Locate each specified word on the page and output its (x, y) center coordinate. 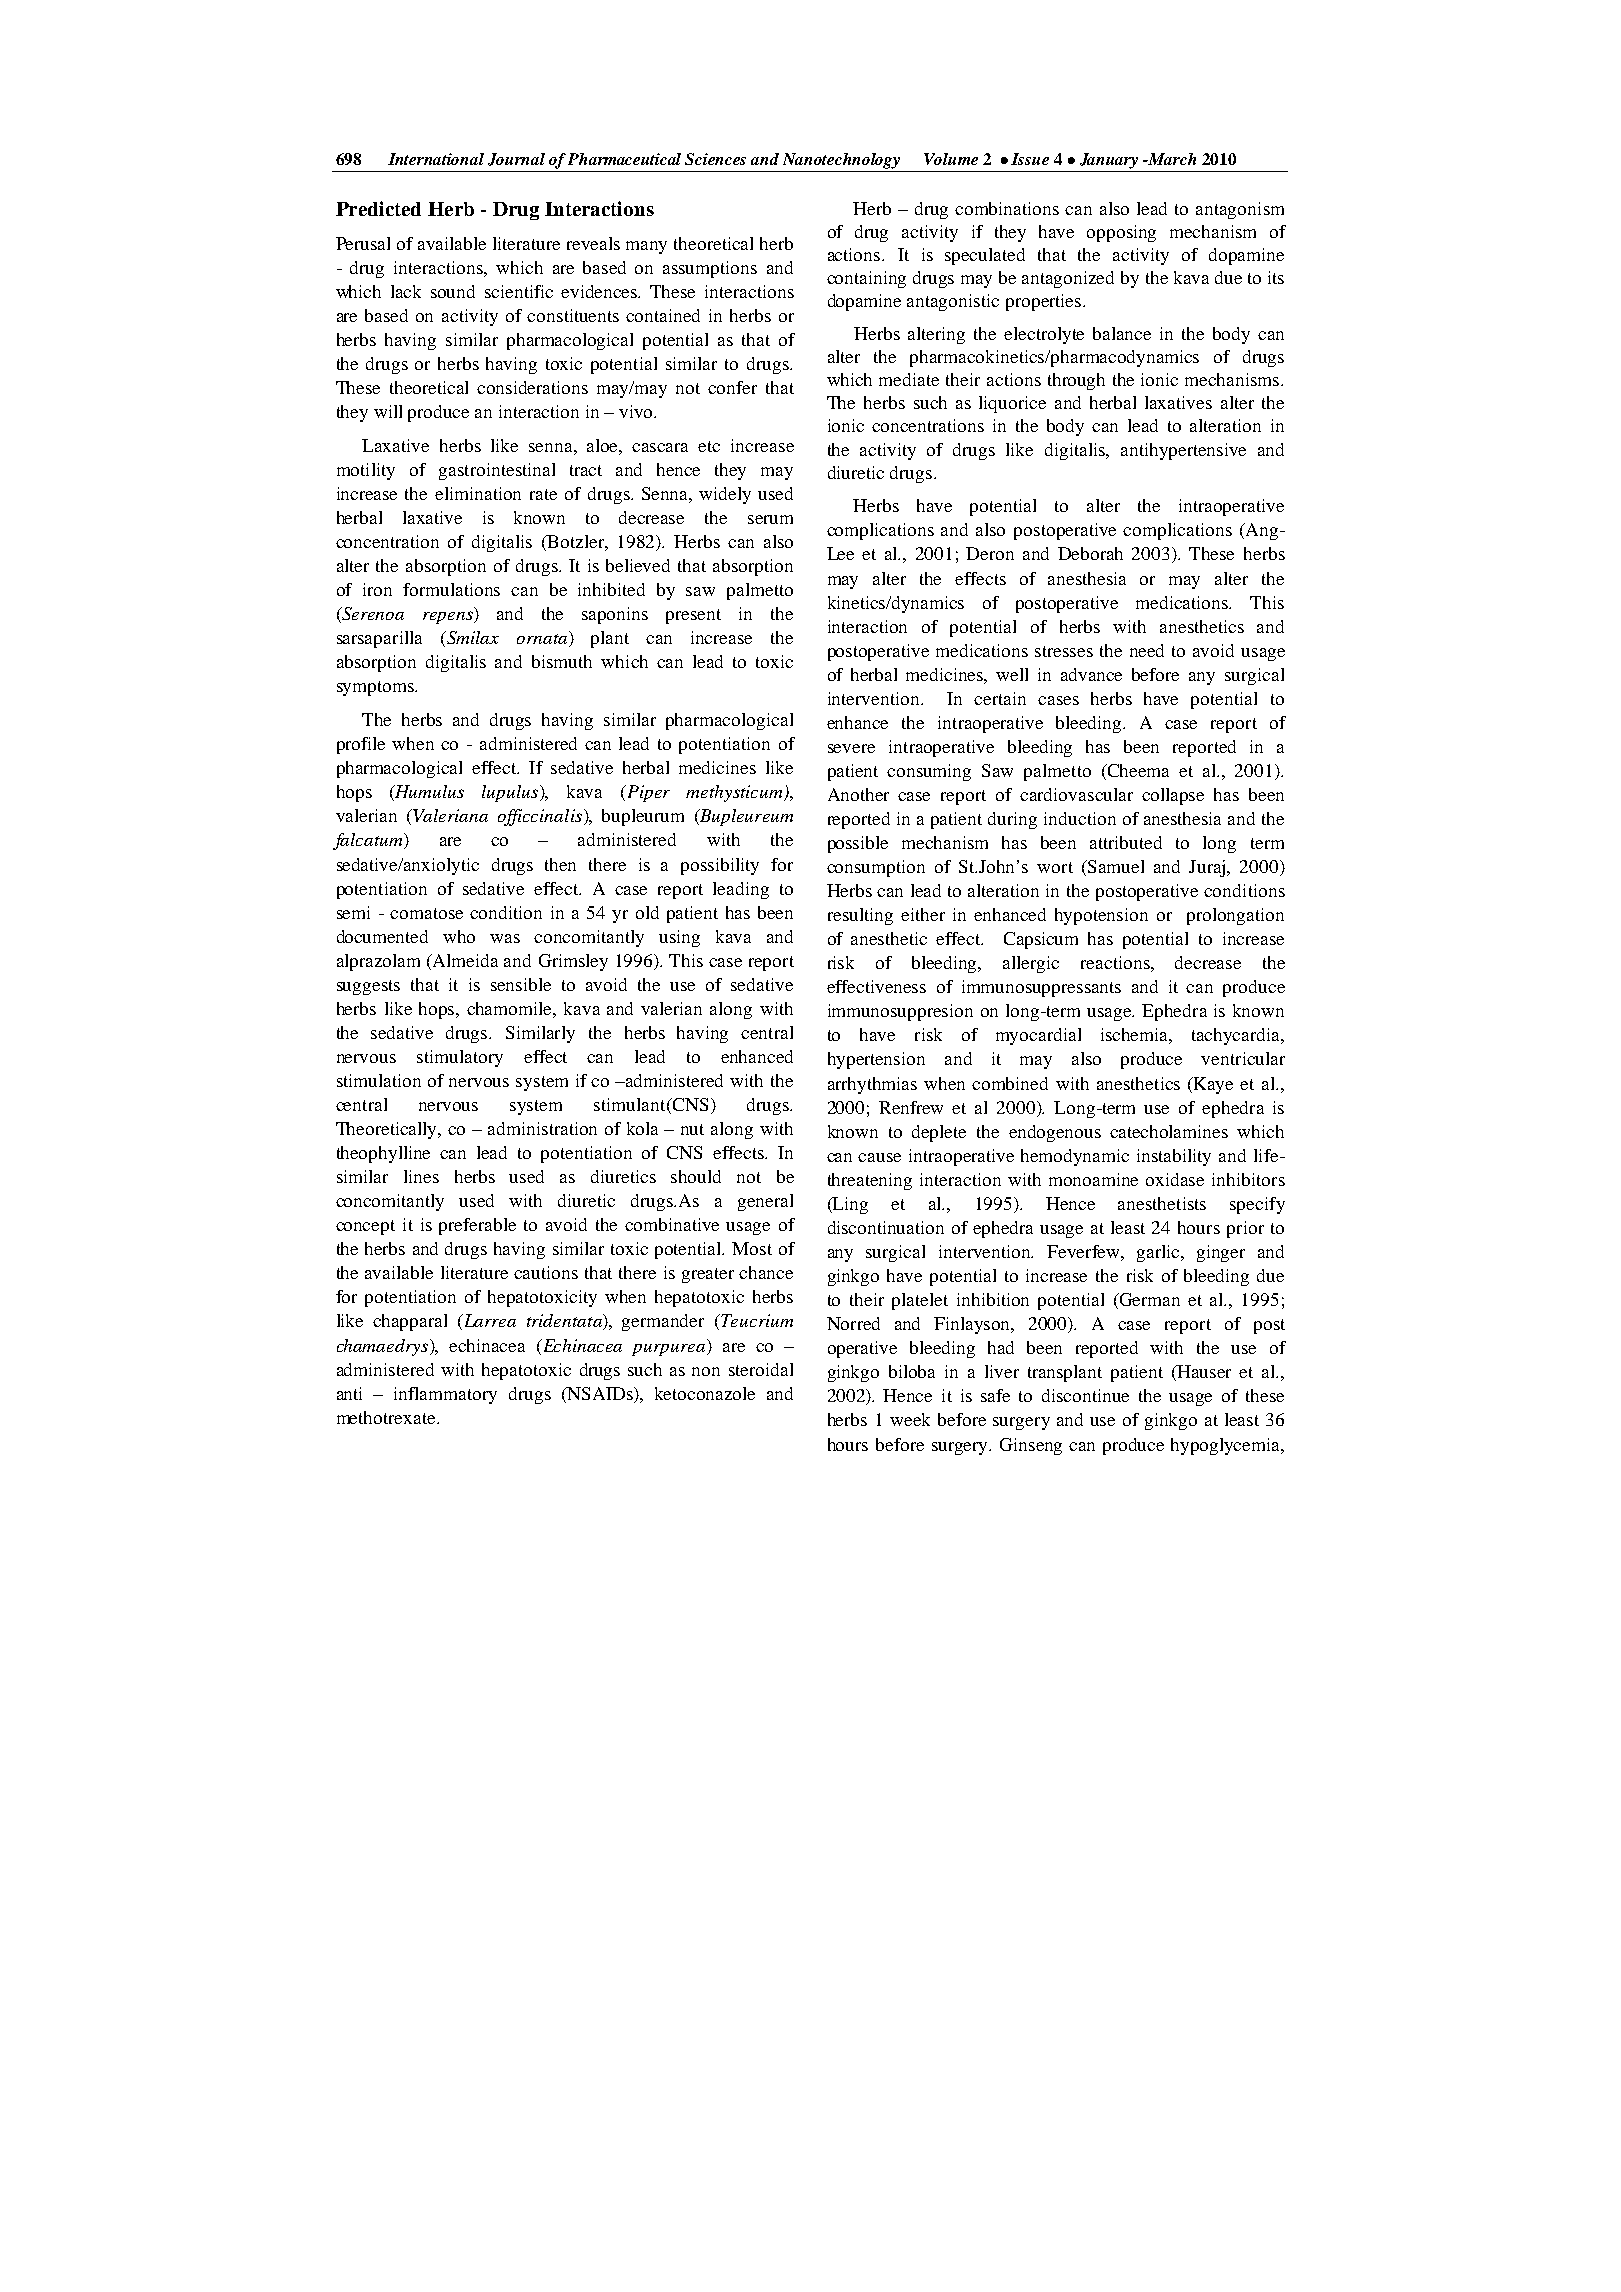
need (1147, 650)
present (693, 616)
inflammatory (445, 1395)
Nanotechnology (841, 161)
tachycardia (1237, 1036)
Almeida (464, 960)
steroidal (761, 1369)
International (436, 159)
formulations (451, 589)
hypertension (876, 1060)
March (1171, 159)
